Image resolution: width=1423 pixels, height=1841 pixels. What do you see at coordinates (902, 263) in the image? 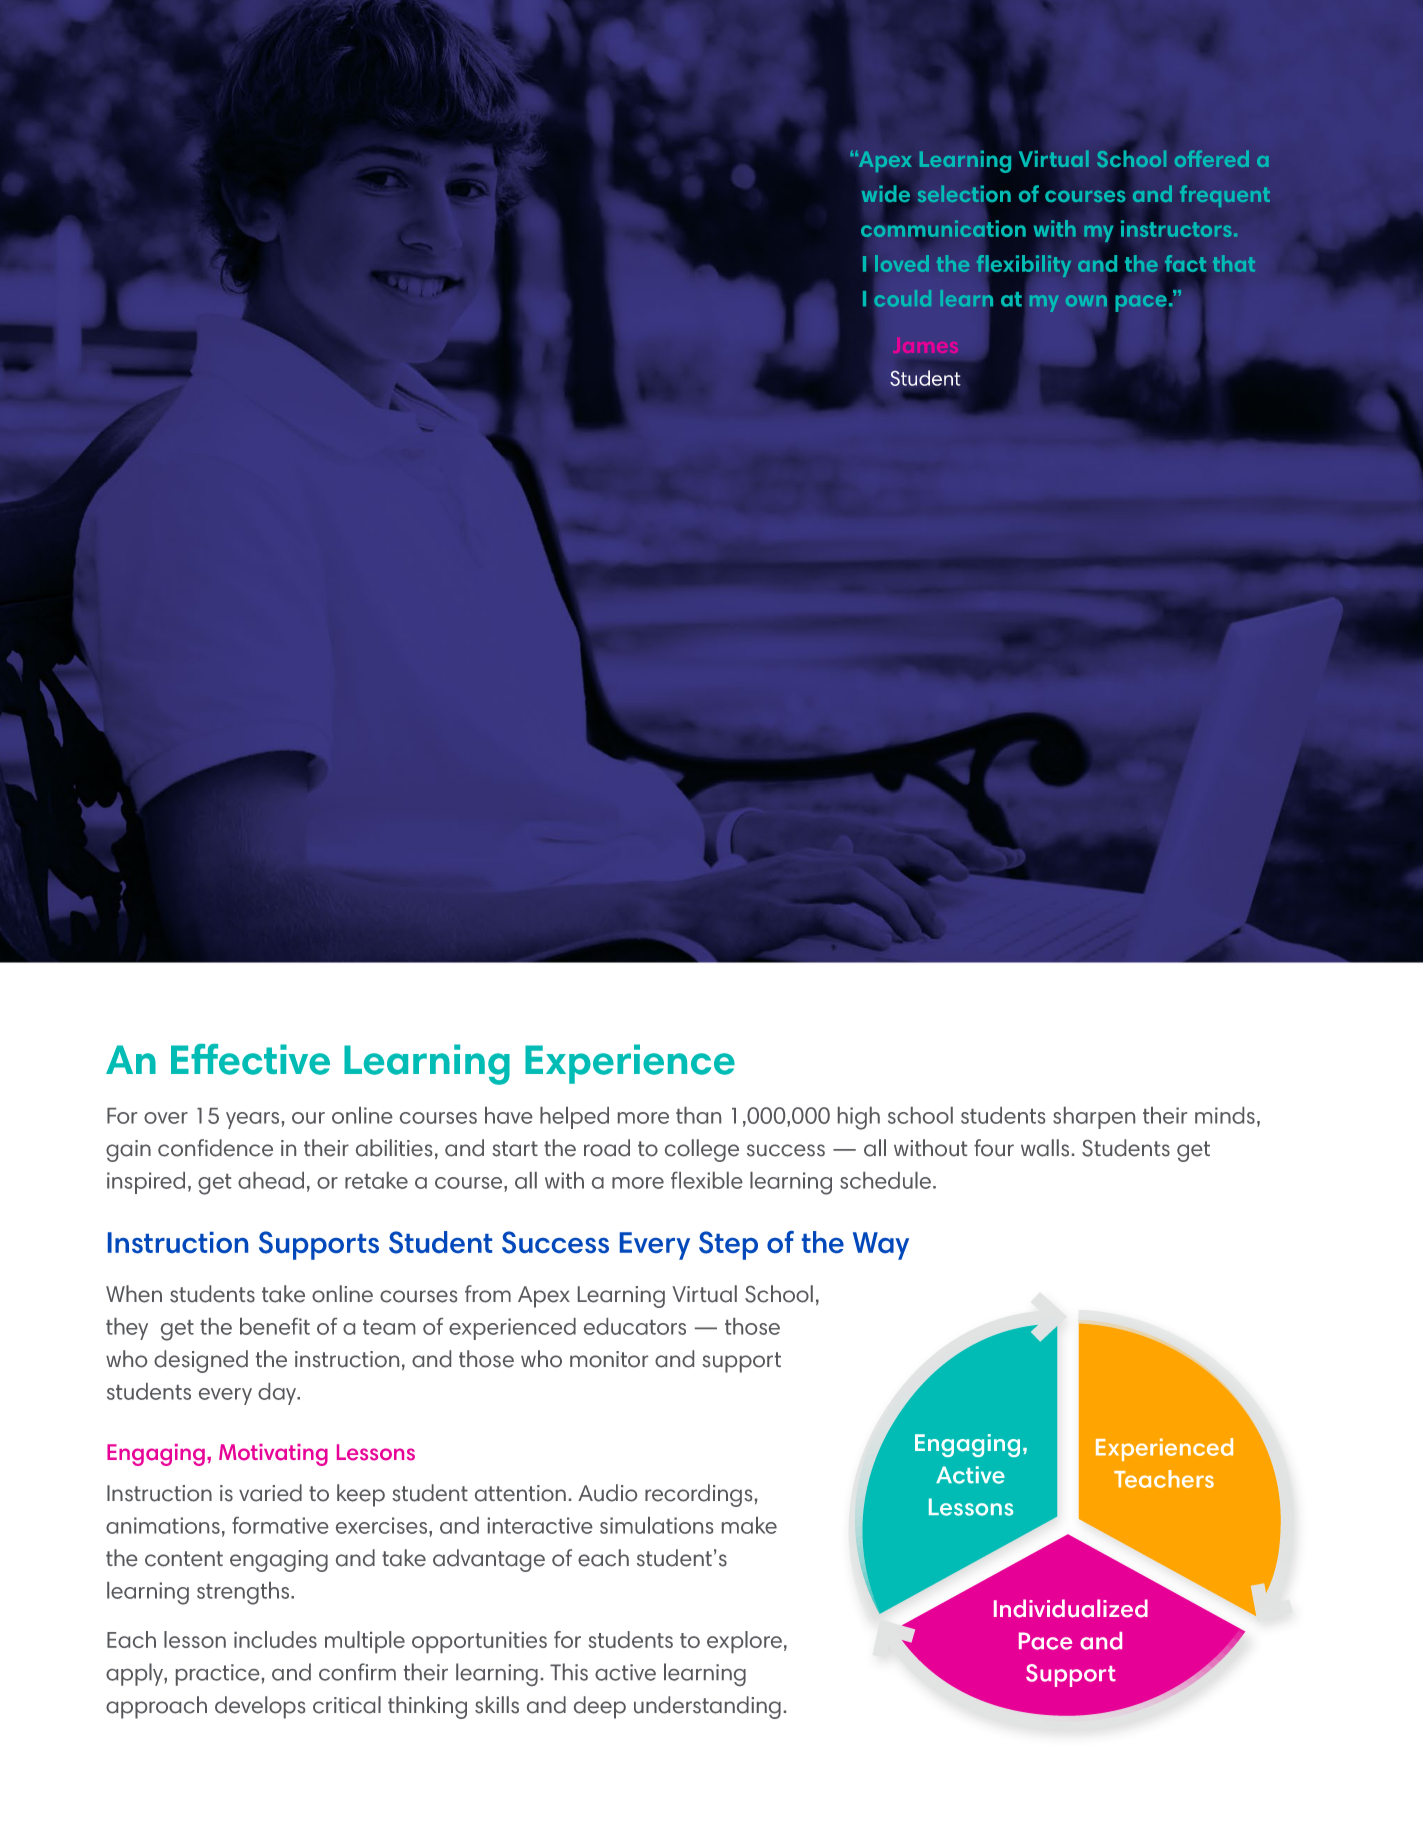
I see `loved` at bounding box center [902, 263].
